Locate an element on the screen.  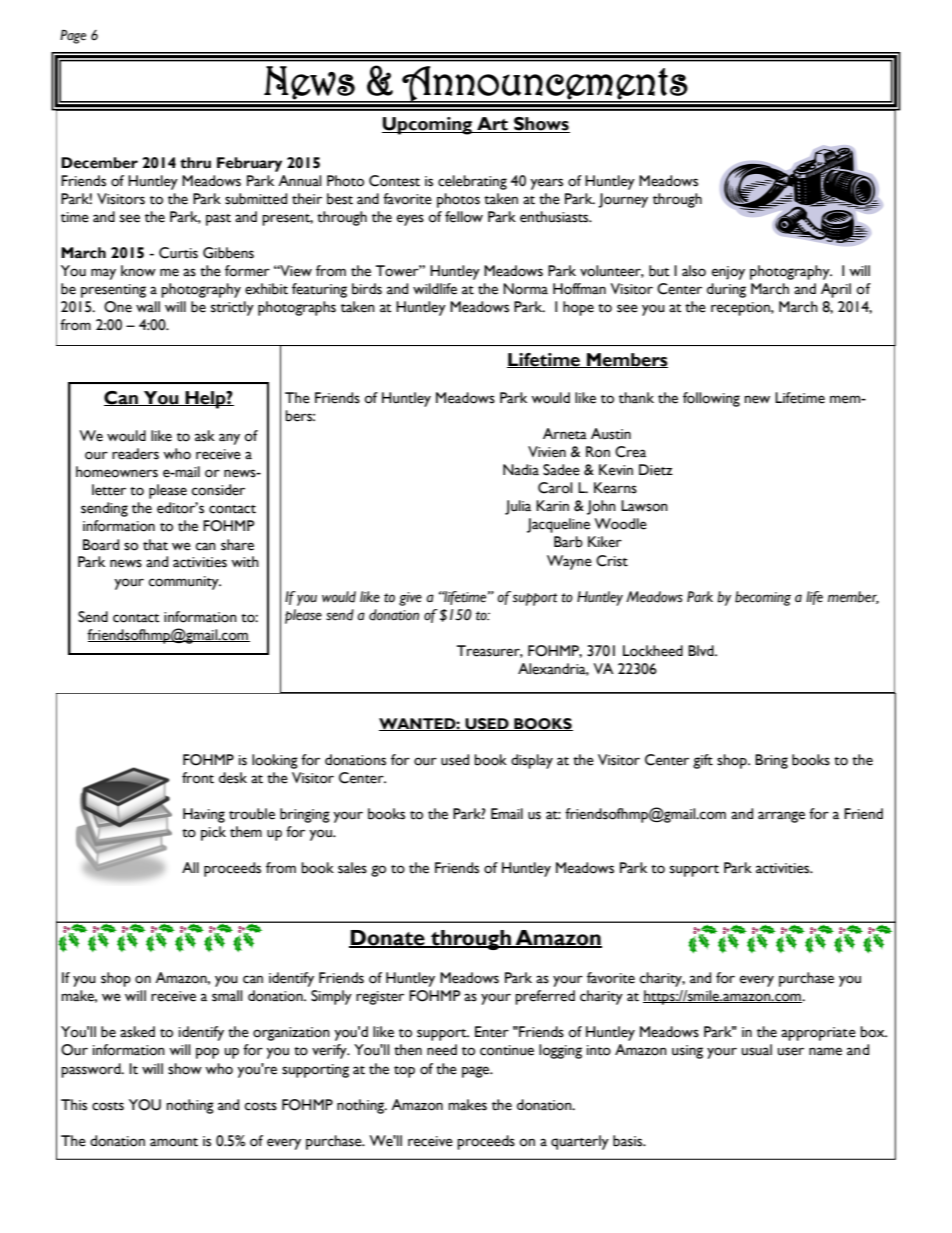
give is located at coordinates (410, 599).
